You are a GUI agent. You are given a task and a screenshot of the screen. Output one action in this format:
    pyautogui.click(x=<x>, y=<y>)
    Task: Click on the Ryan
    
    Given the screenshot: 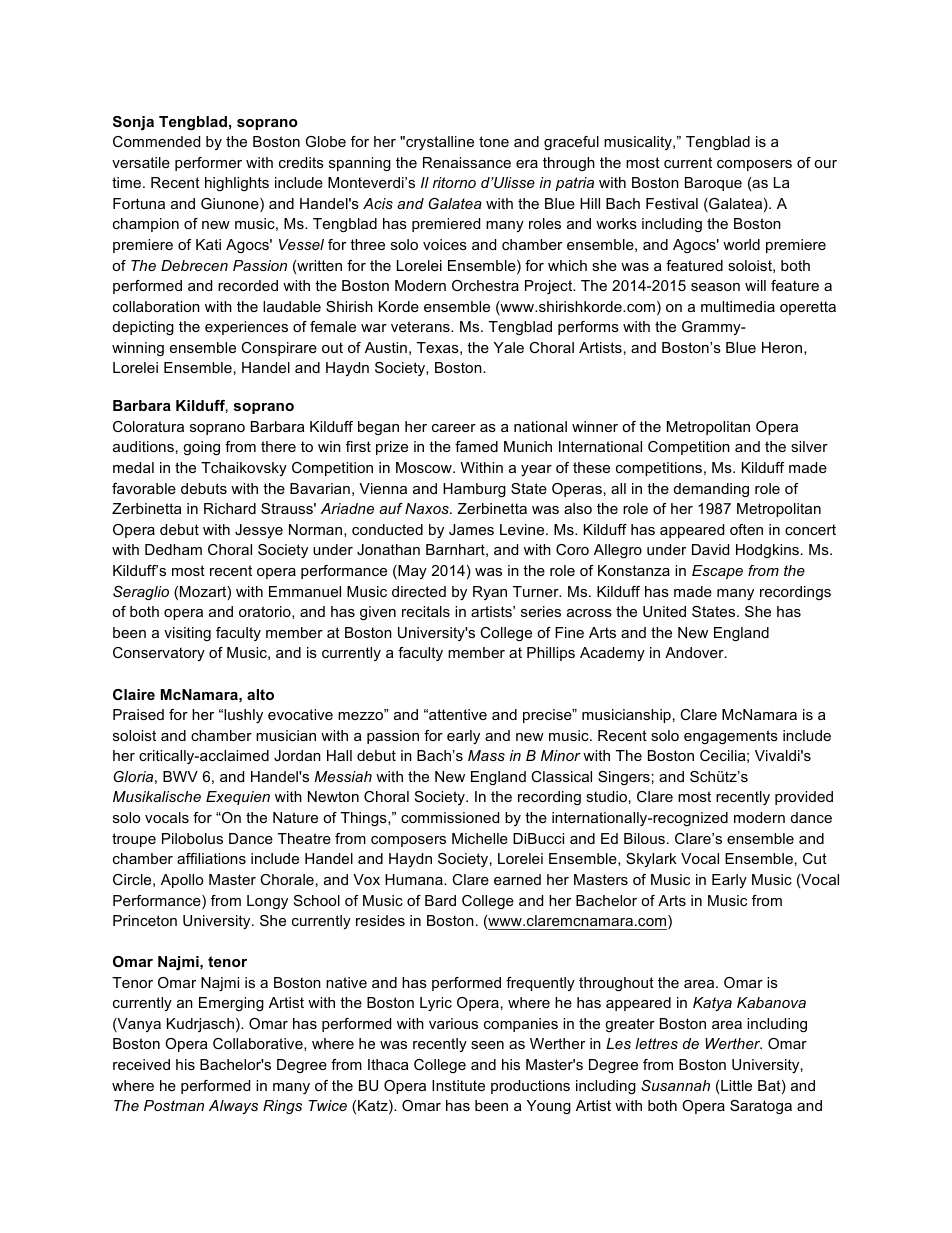 What is the action you would take?
    pyautogui.click(x=490, y=593)
